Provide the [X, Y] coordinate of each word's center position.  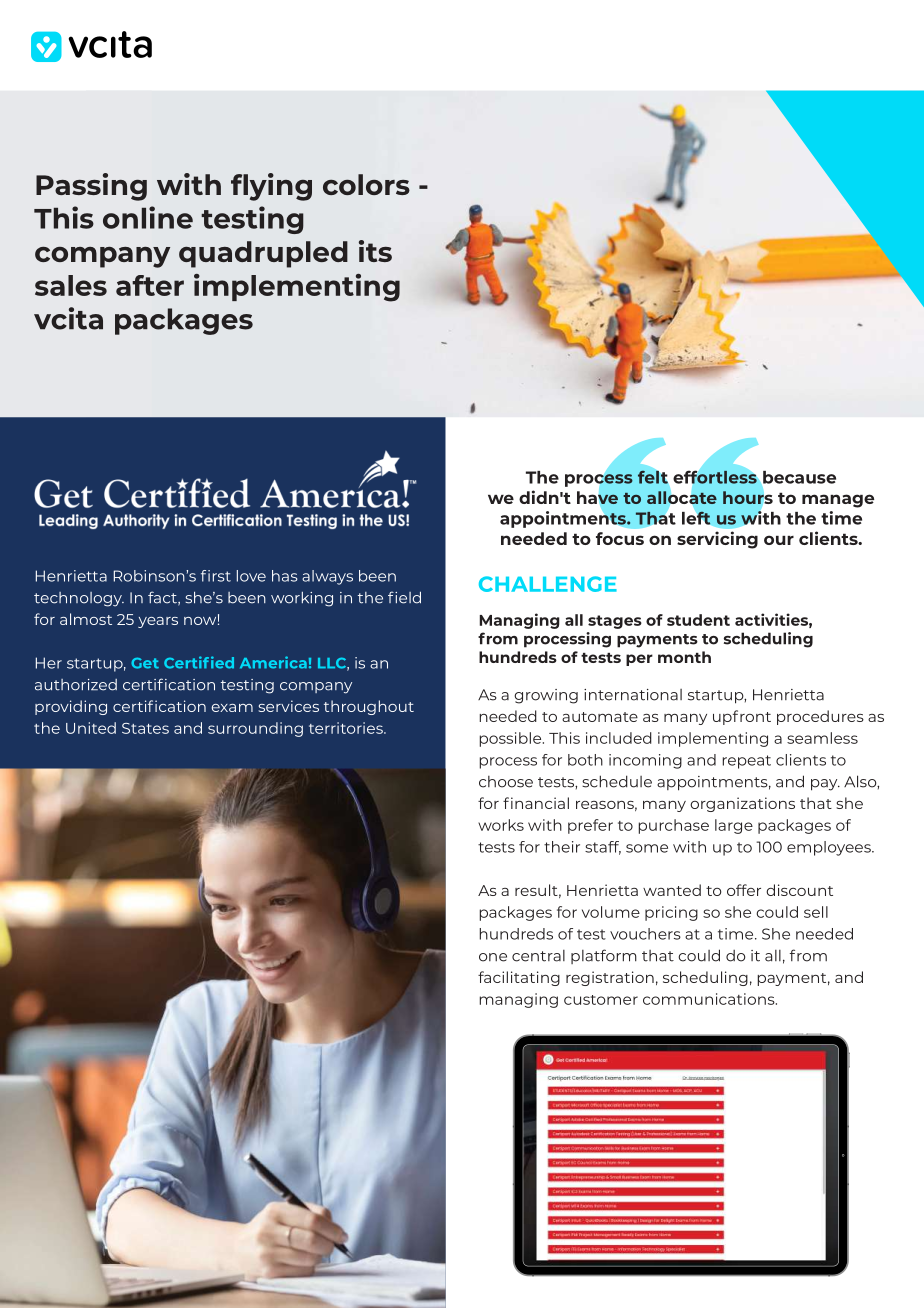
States [145, 728]
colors [366, 184]
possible [511, 739]
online [148, 217]
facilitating [519, 978]
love [251, 576]
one [493, 957]
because [798, 478]
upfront [742, 717]
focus [620, 538]
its [375, 251]
